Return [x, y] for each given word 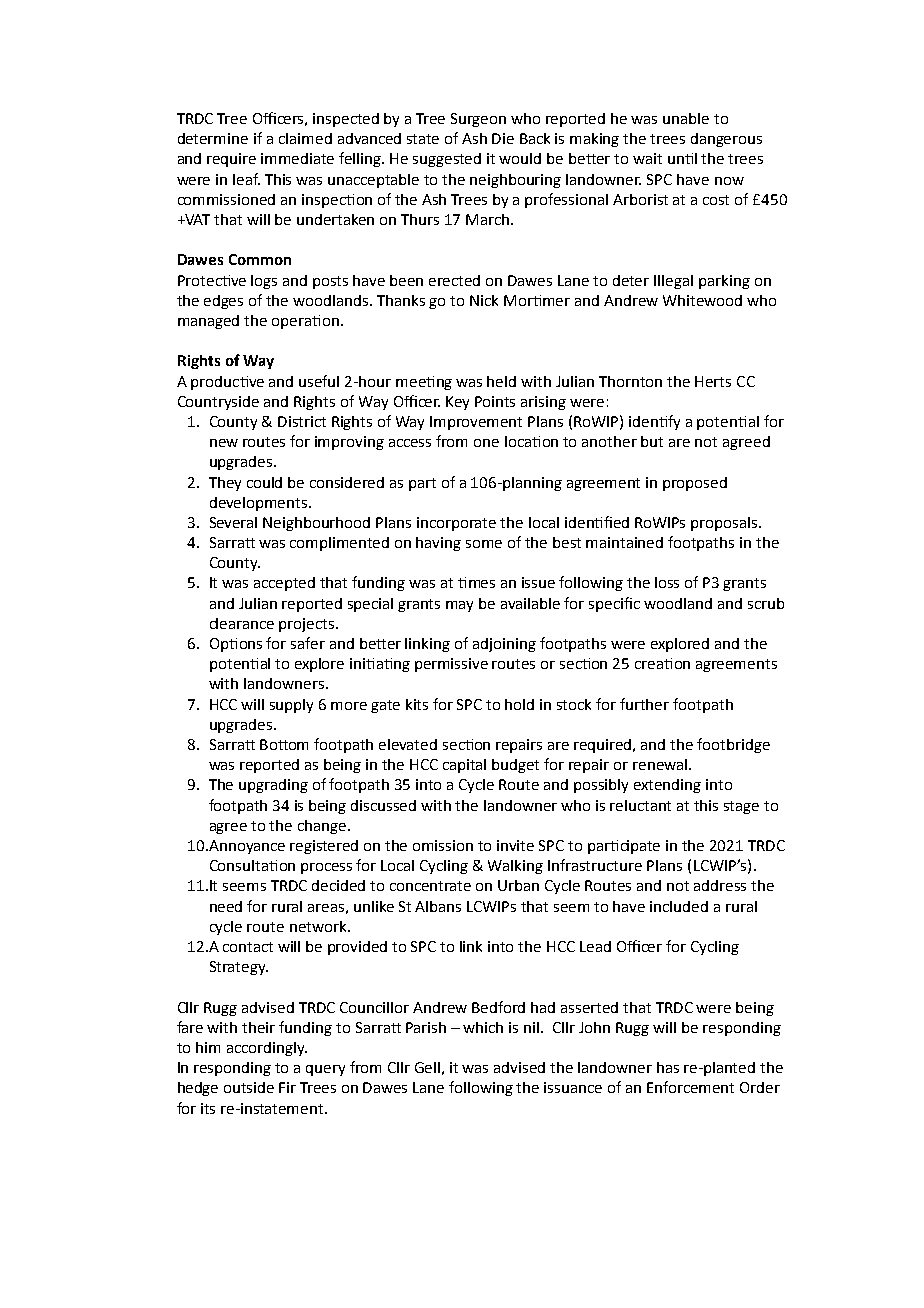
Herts [713, 381]
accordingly [267, 1049]
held [501, 381]
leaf [246, 179]
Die [503, 138]
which [483, 1027]
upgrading [273, 786]
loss [667, 582]
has [668, 1067]
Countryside [218, 403]
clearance [242, 623]
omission [443, 845]
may [459, 606]
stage [741, 807]
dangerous [726, 140]
